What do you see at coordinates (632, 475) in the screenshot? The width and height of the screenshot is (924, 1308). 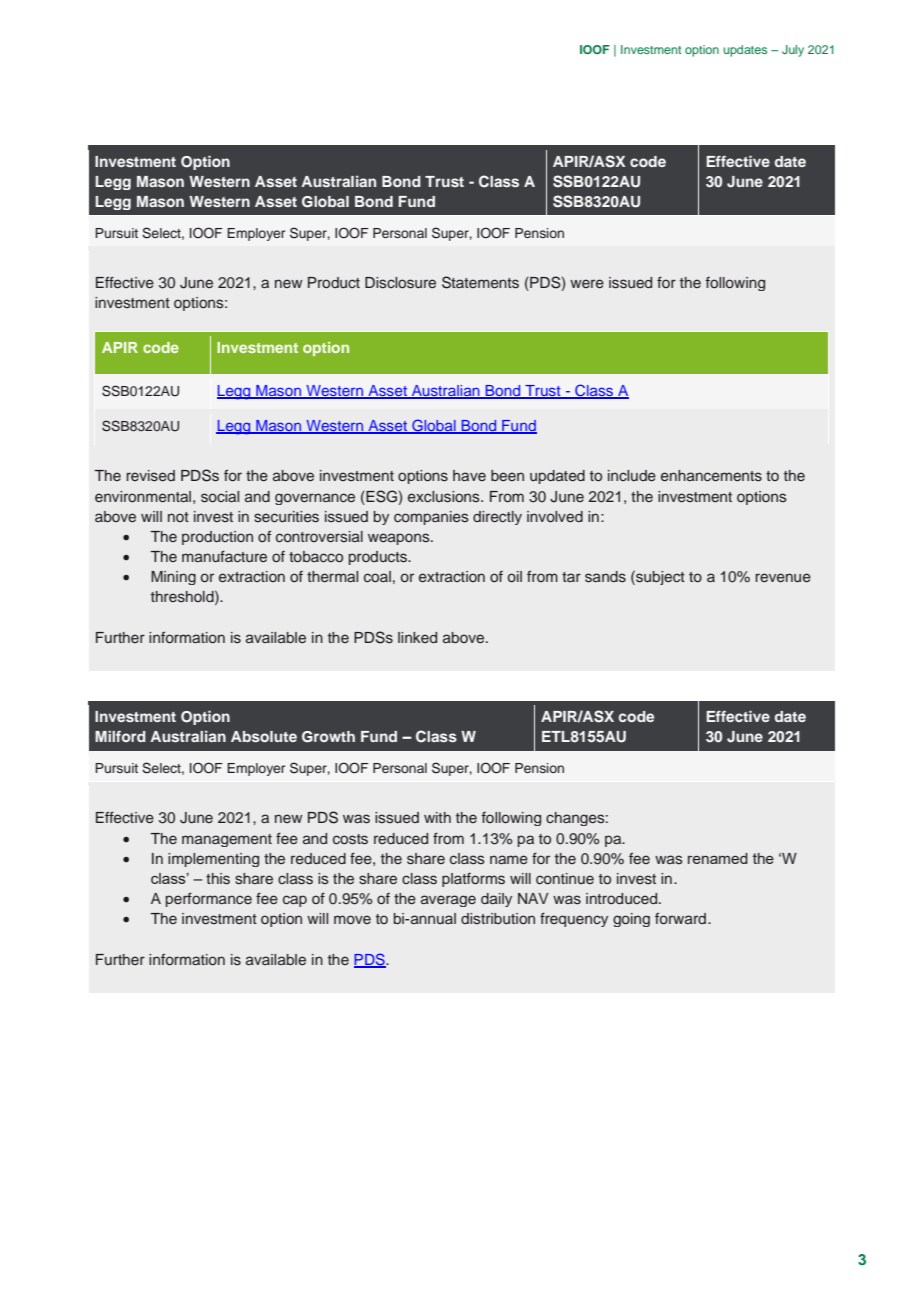 I see `include` at bounding box center [632, 475].
